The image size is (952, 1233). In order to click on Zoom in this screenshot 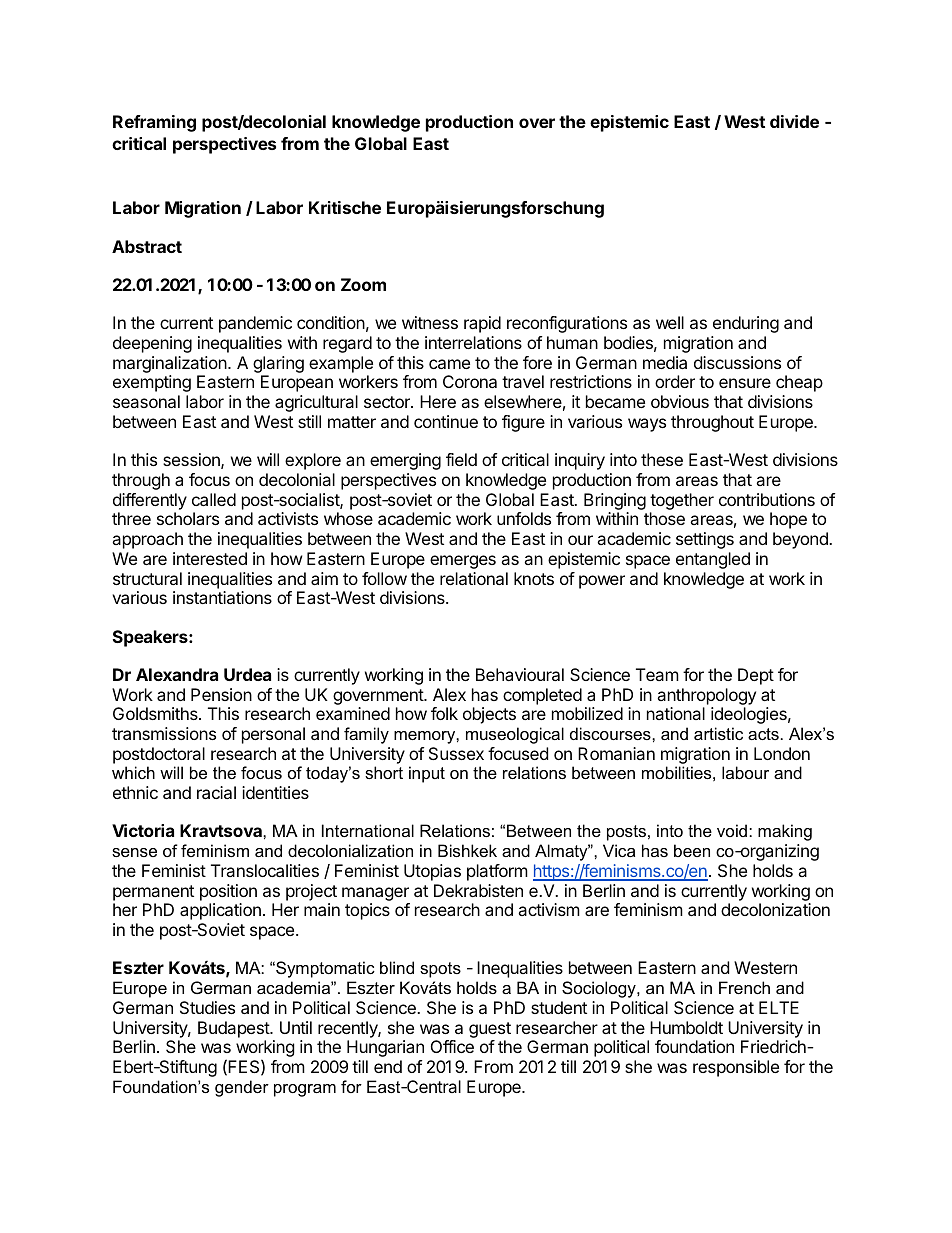, I will do `click(363, 284)`.
